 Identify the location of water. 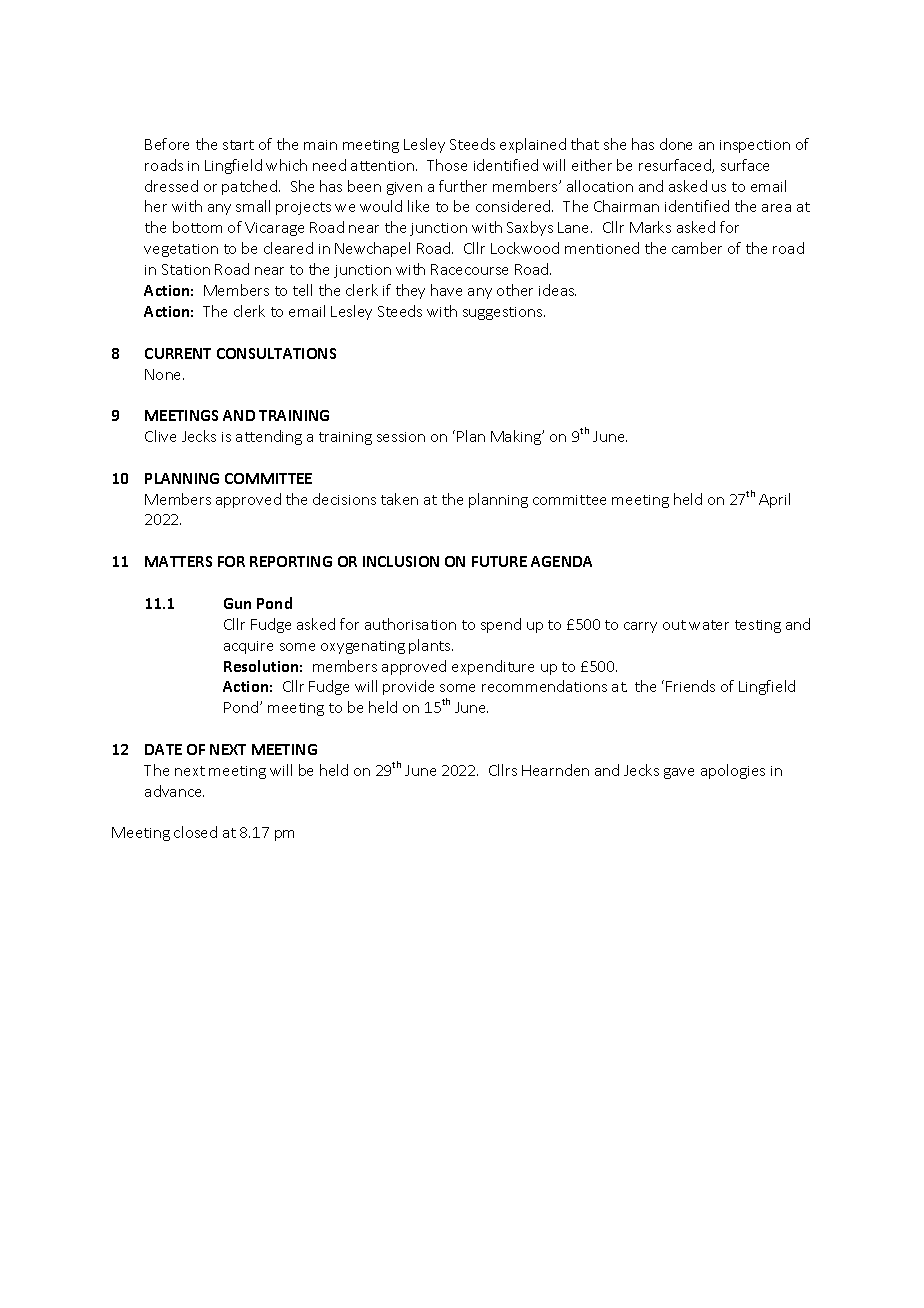
(709, 625).
